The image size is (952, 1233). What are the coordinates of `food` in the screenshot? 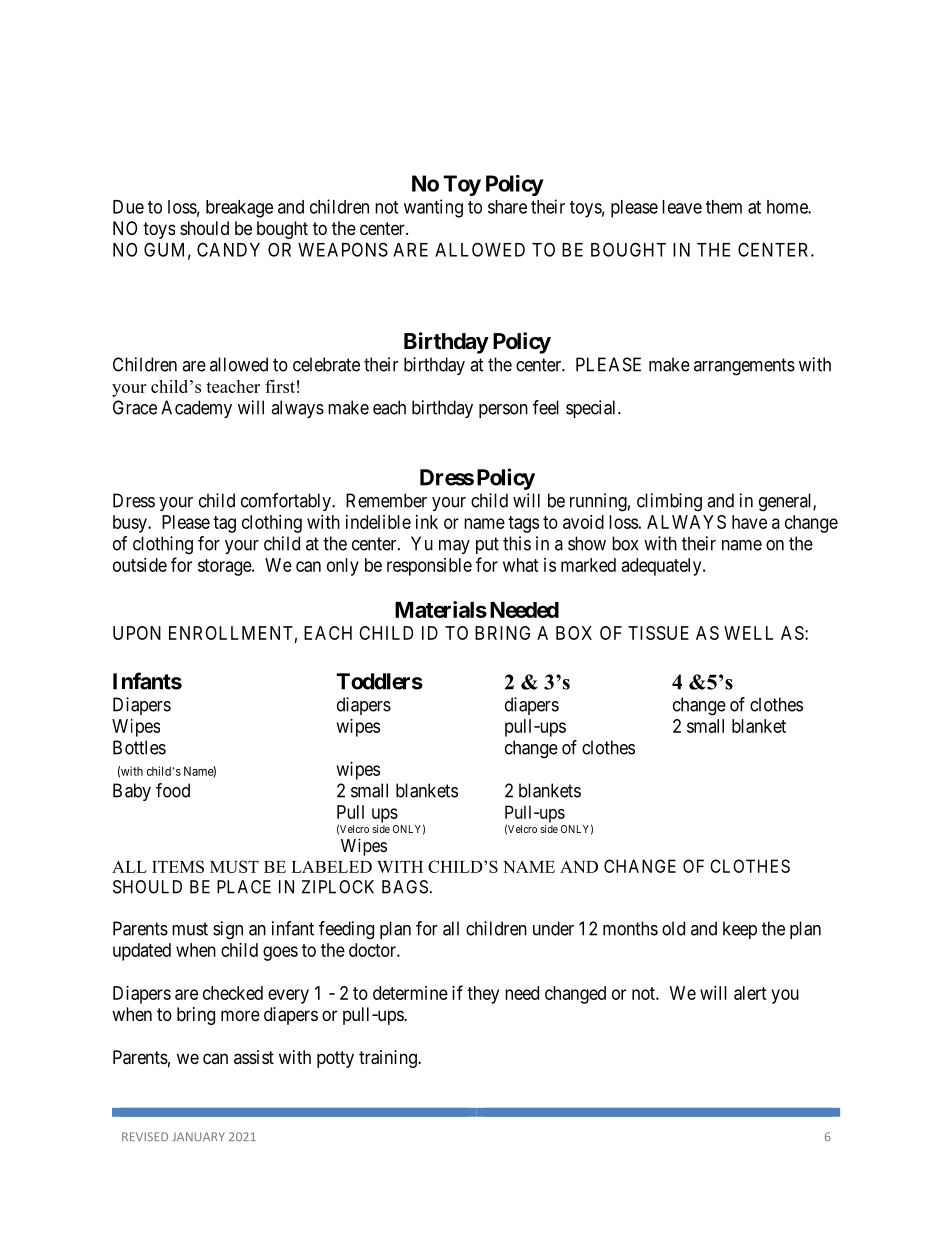 It's located at (173, 790).
